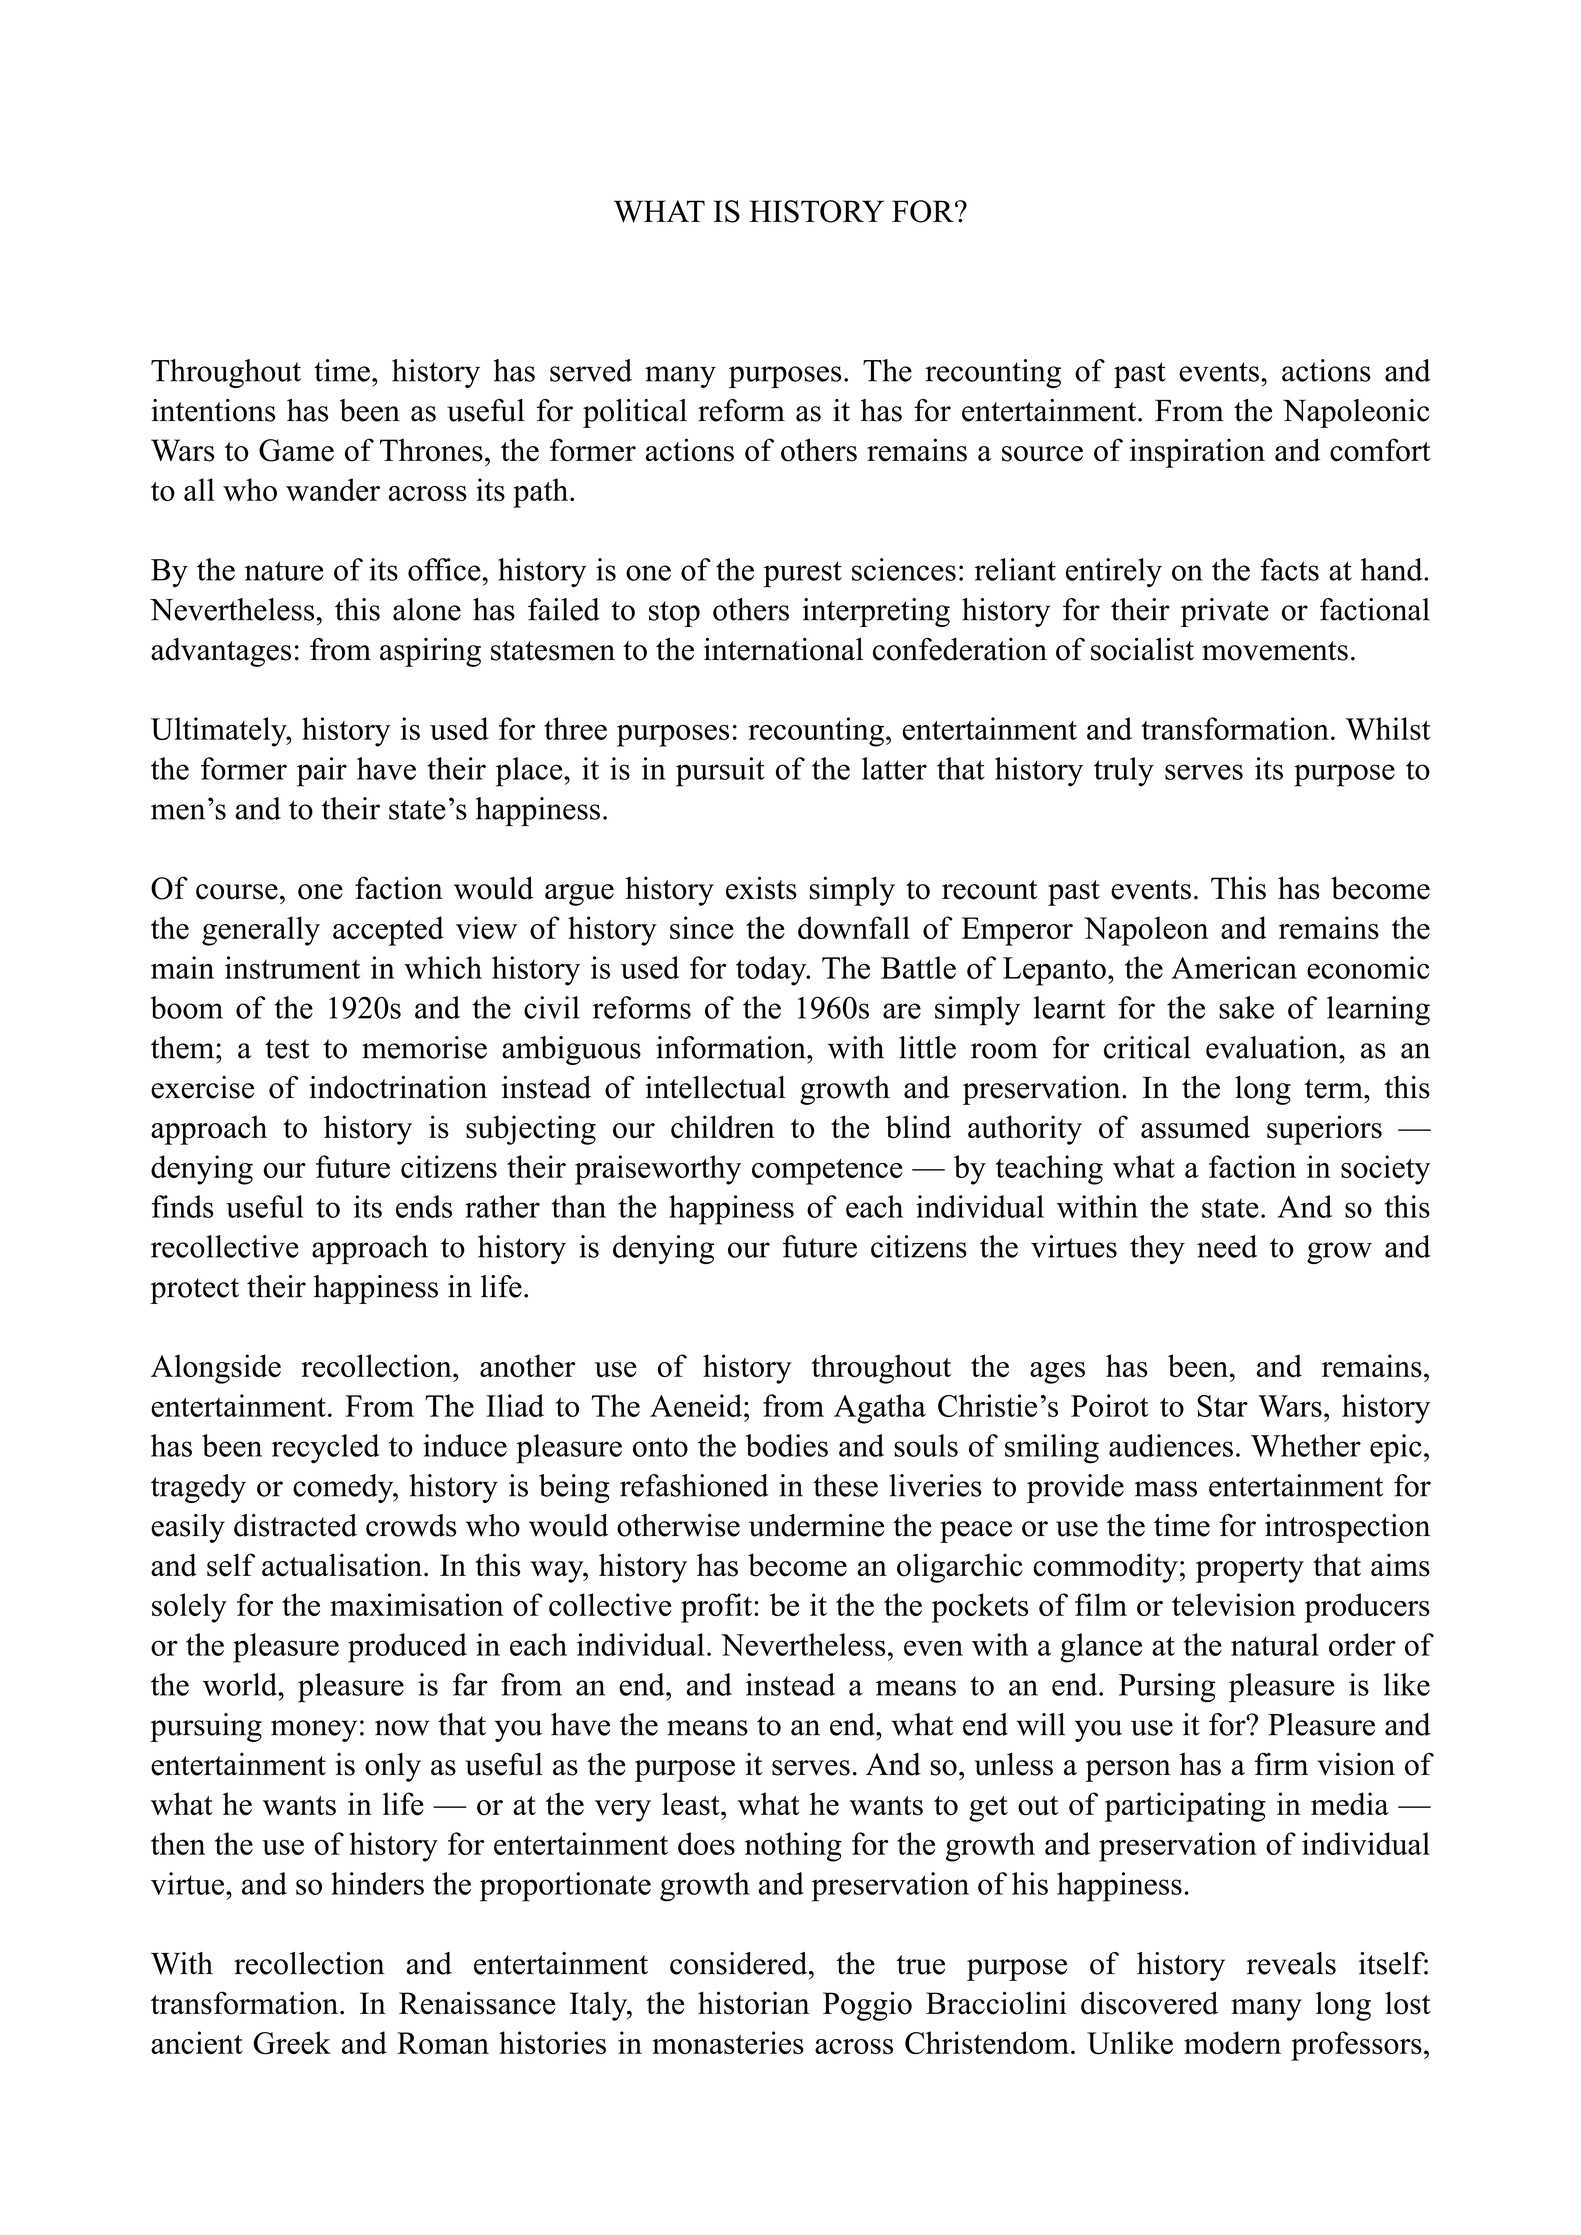  What do you see at coordinates (787, 1445) in the screenshot?
I see `bodies` at bounding box center [787, 1445].
